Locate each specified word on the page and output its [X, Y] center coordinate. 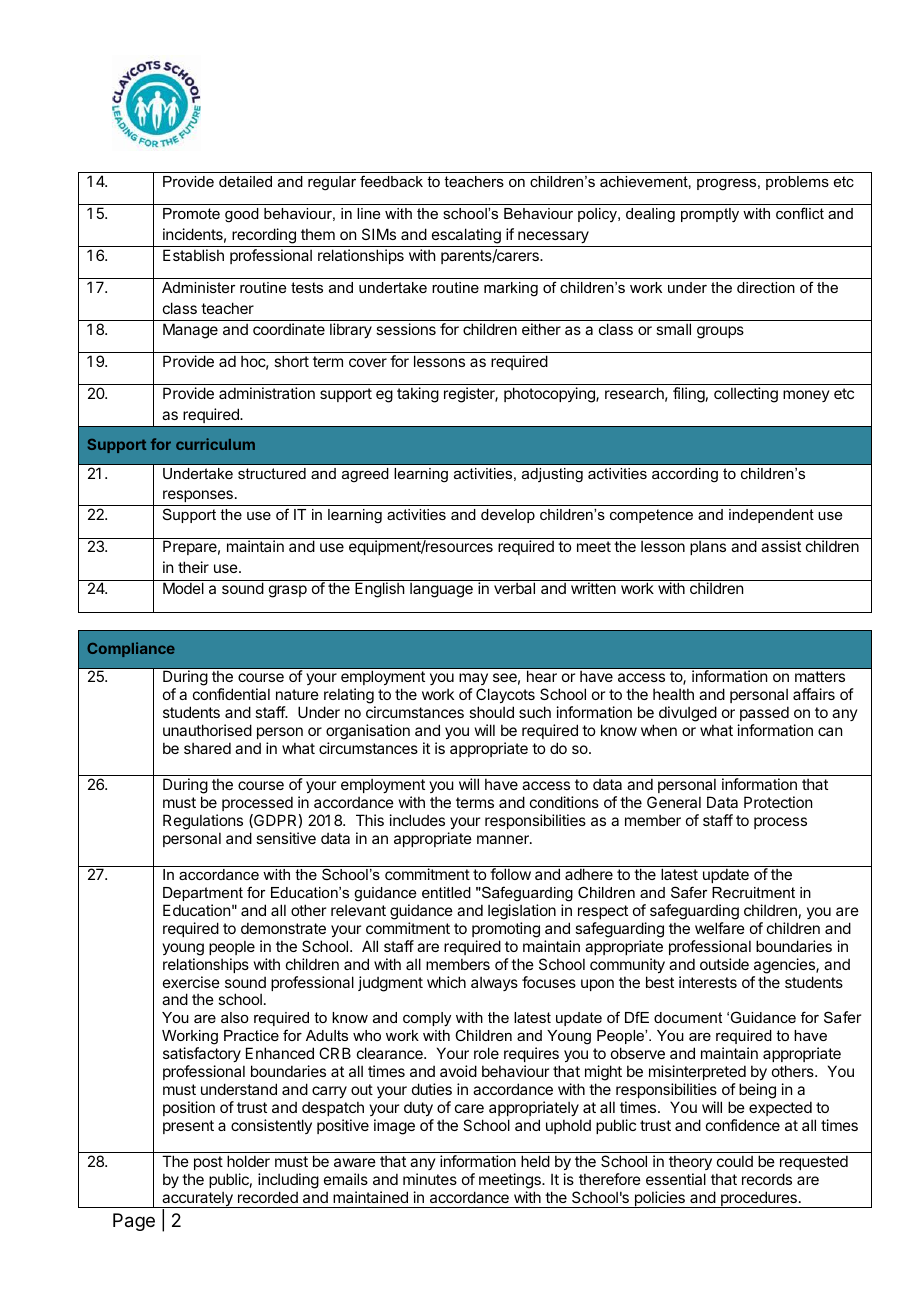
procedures [759, 1199]
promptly [710, 215]
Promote [191, 213]
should [491, 712]
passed [764, 713]
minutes [430, 1179]
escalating [466, 236]
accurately [197, 1199]
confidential [231, 694]
